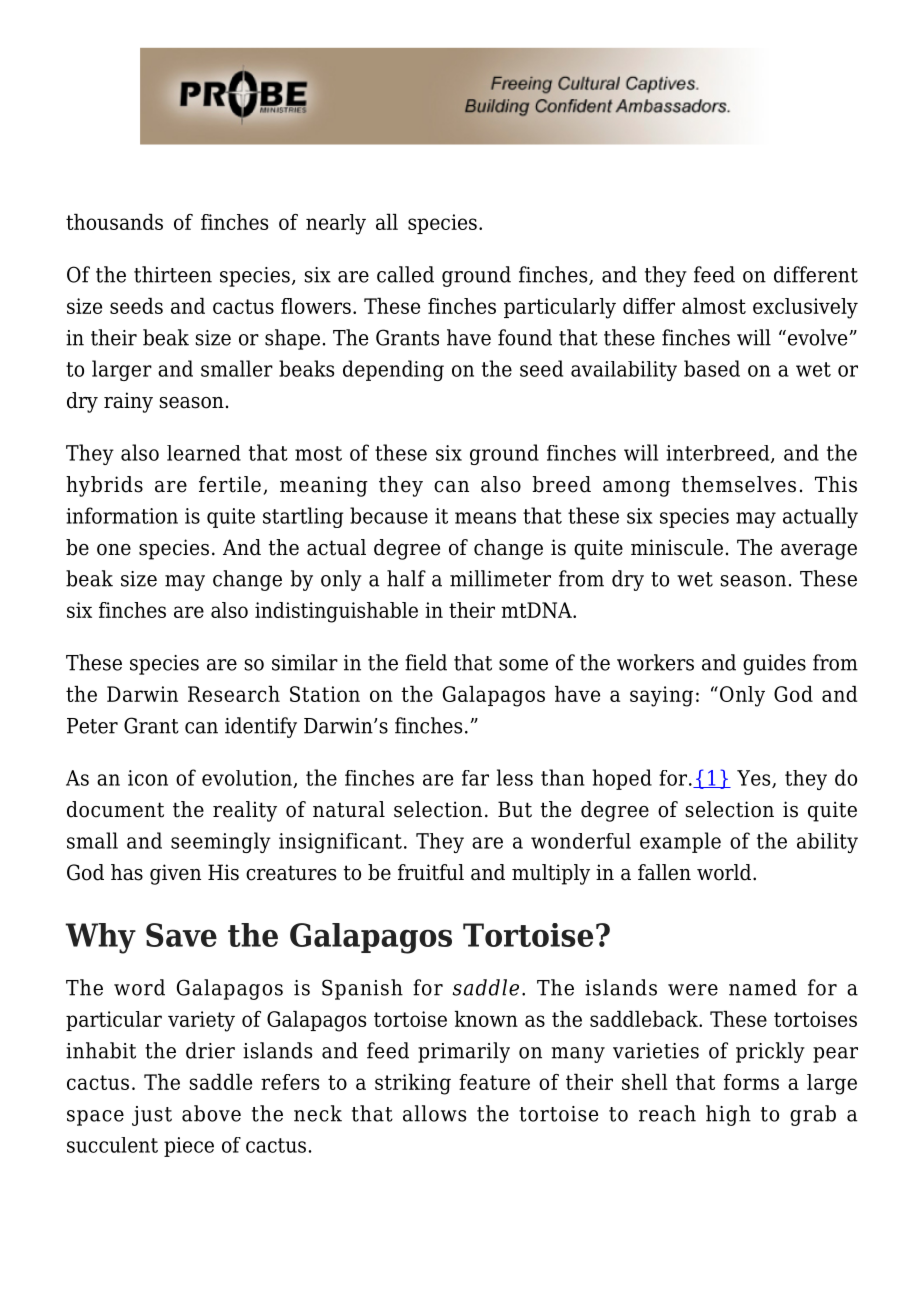 The image size is (924, 1308). I want to click on just, so click(152, 1116).
